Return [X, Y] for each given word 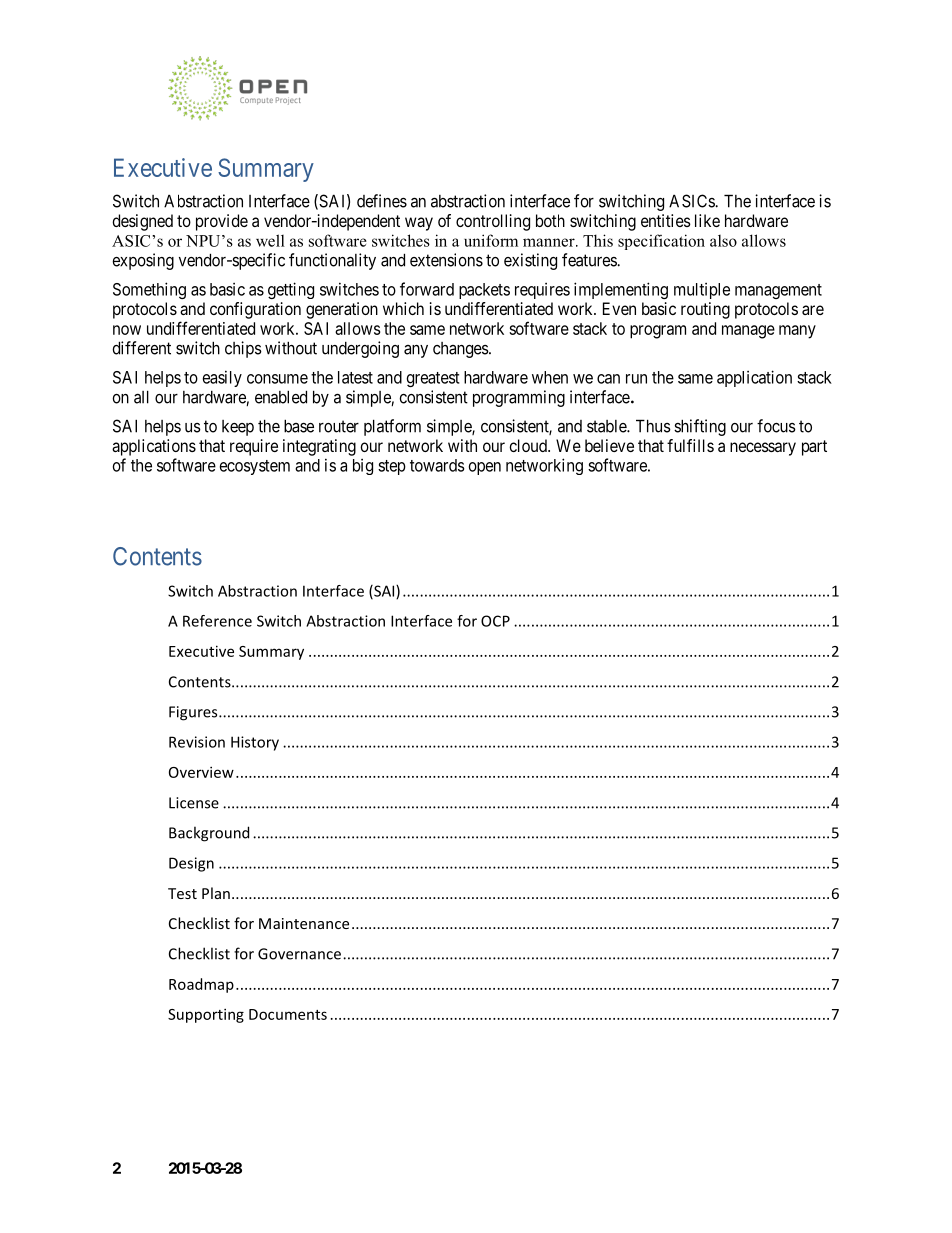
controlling [493, 222]
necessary [763, 449]
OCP [495, 621]
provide [222, 222]
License [194, 803]
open [485, 468]
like [707, 220]
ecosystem [255, 467]
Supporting [206, 1015]
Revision [197, 742]
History [255, 743]
